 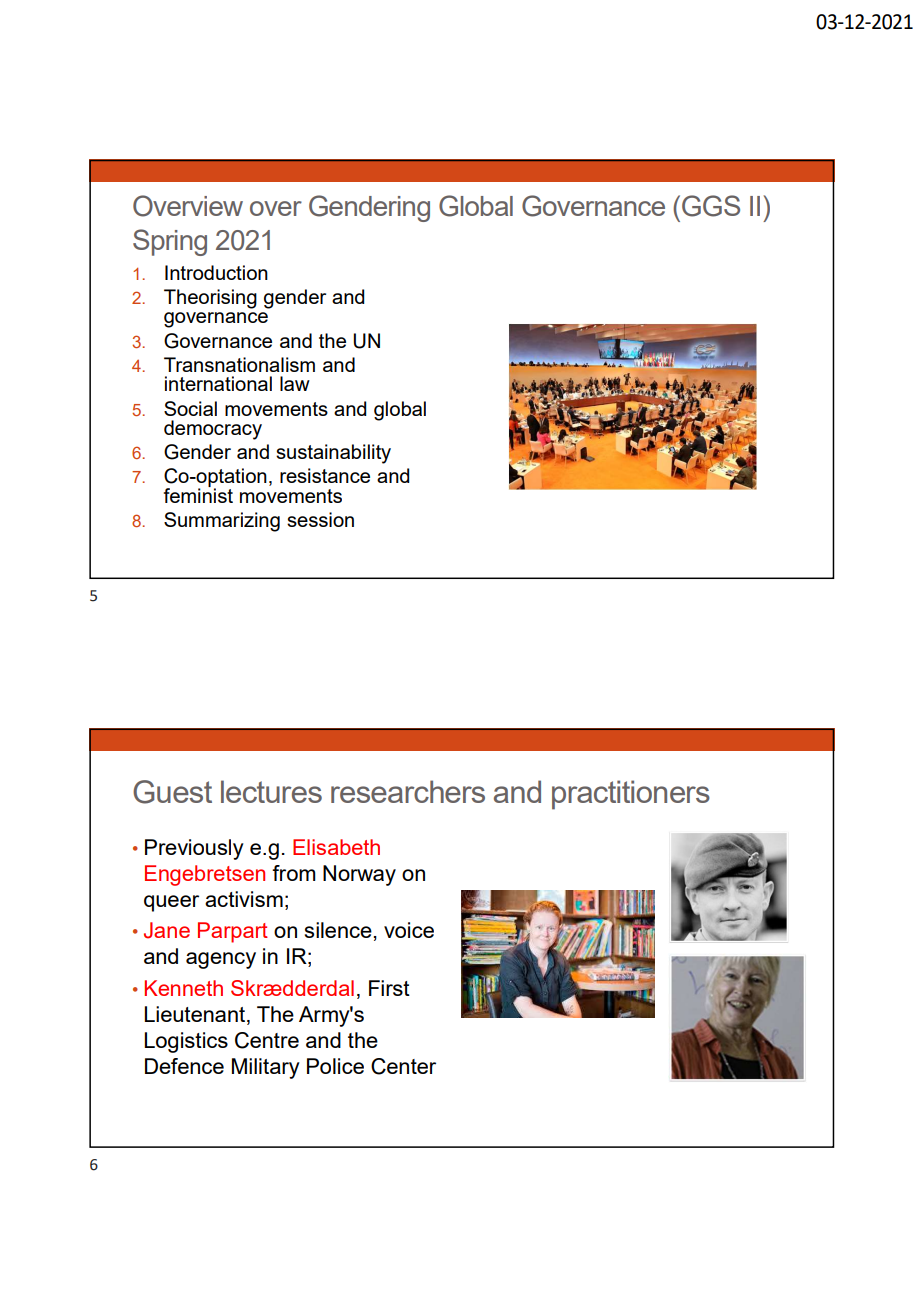 What do you see at coordinates (222, 522) in the image?
I see `Summarizing` at bounding box center [222, 522].
